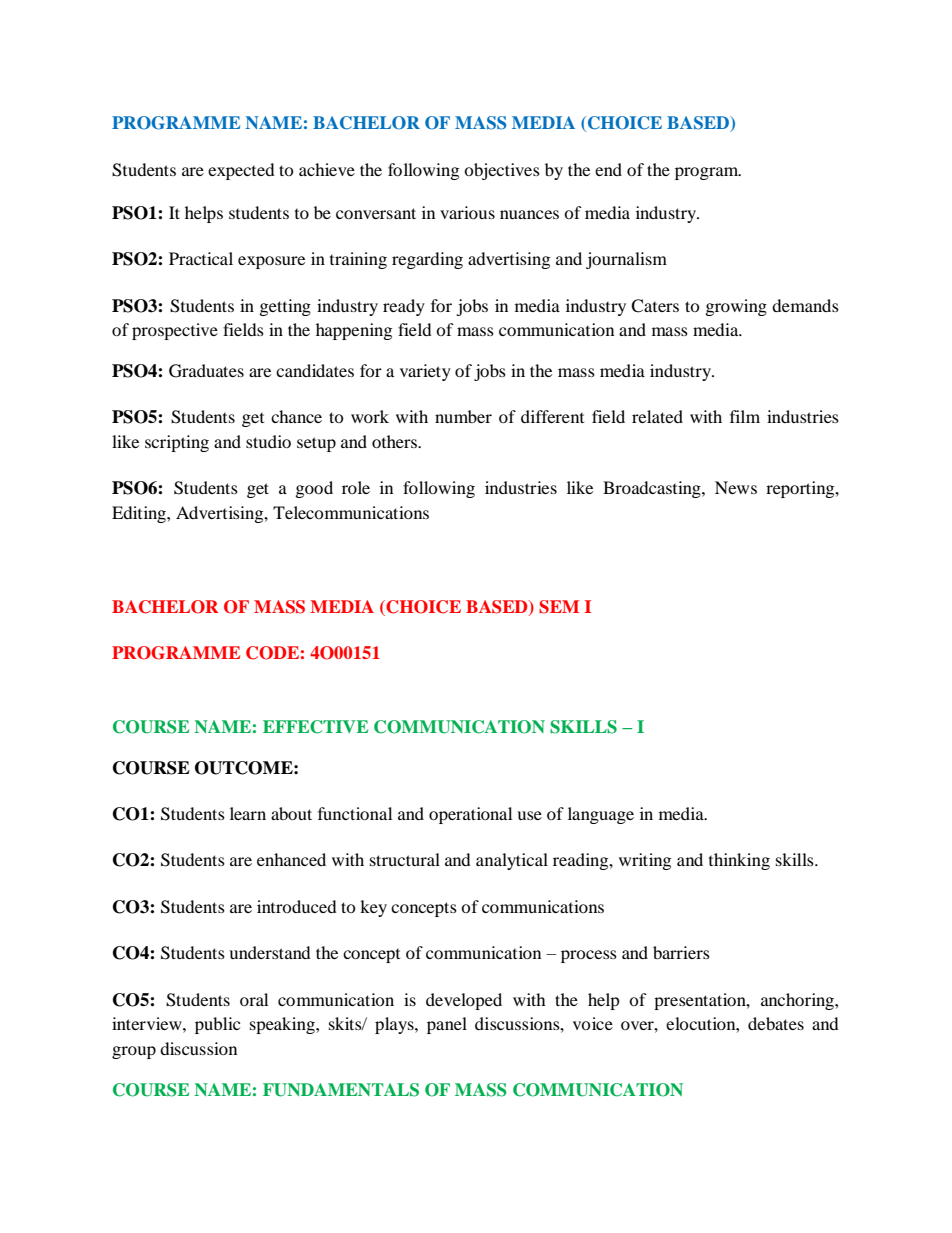 The image size is (952, 1233). What do you see at coordinates (241, 171) in the screenshot?
I see `expected` at bounding box center [241, 171].
